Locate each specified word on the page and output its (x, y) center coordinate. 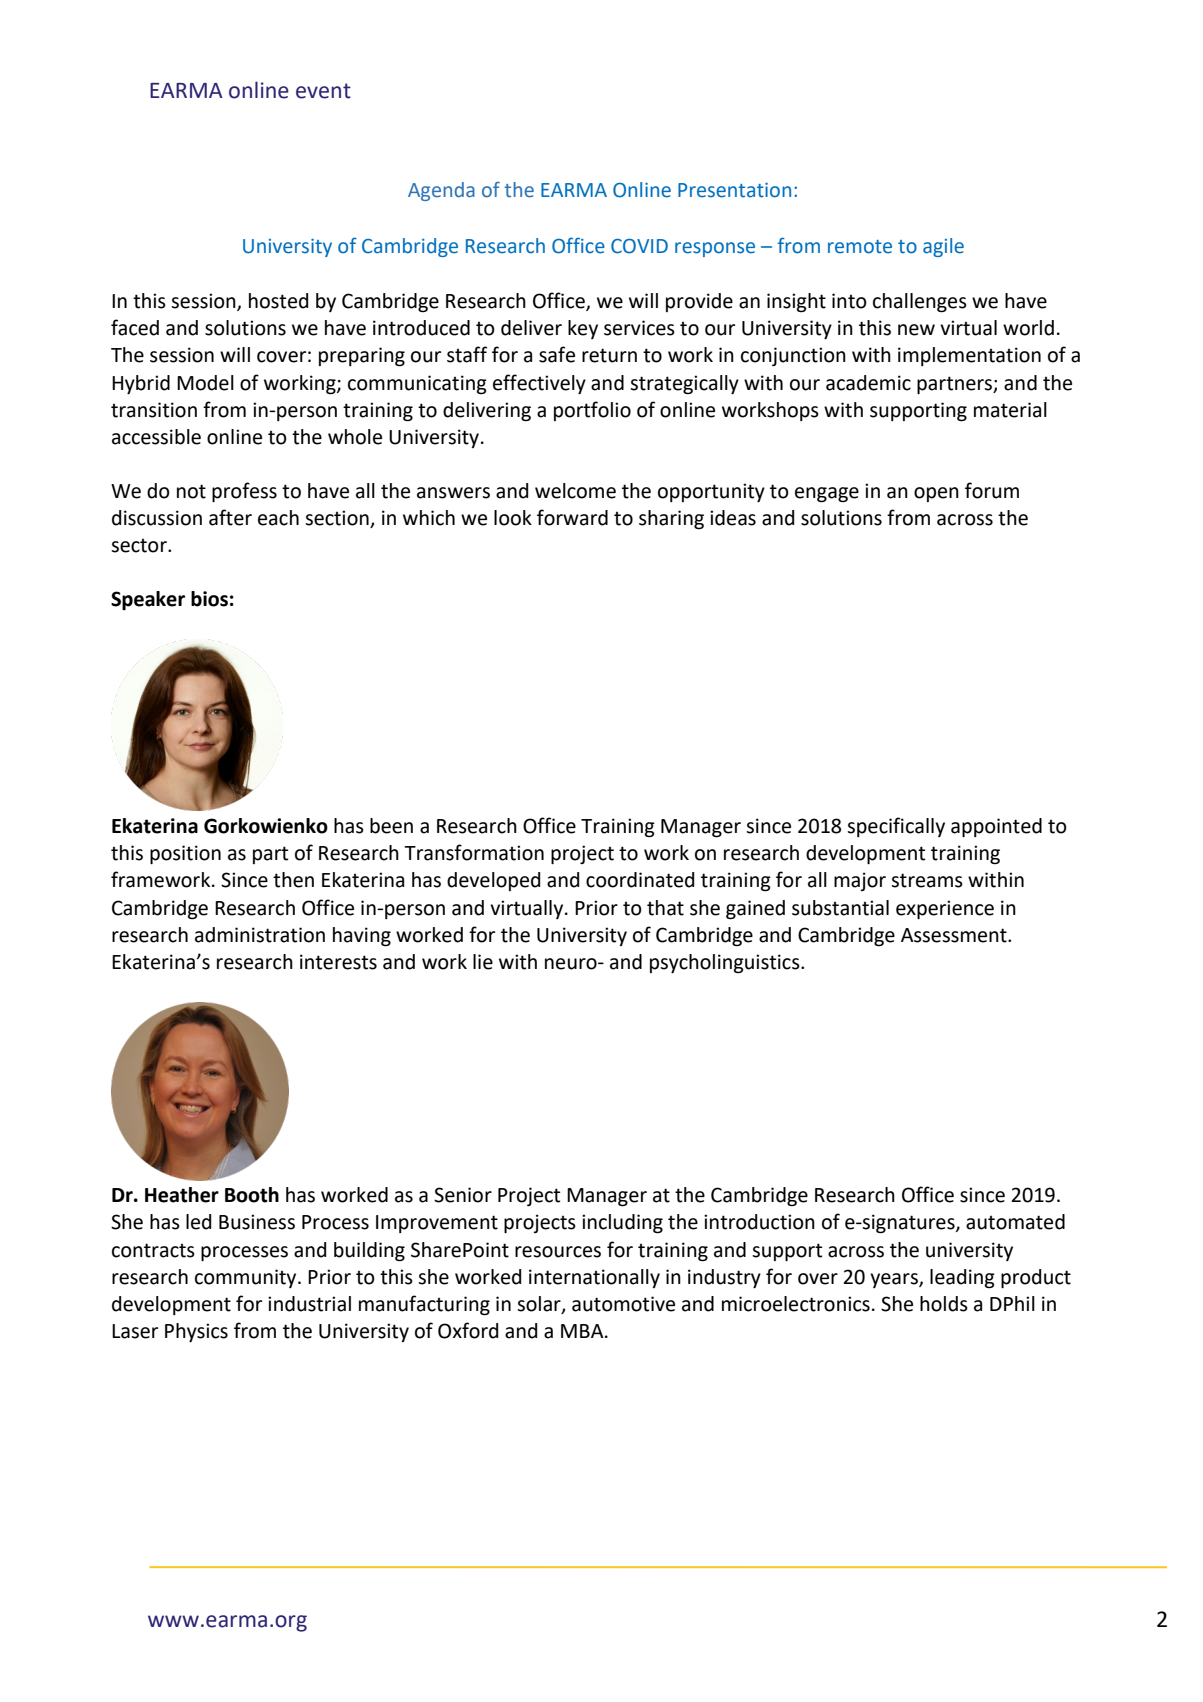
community (247, 1278)
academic (868, 383)
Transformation (474, 852)
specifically (896, 827)
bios (209, 599)
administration (260, 935)
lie (483, 962)
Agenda (441, 191)
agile (943, 247)
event (323, 91)
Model (205, 383)
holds (944, 1304)
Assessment (955, 935)
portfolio (592, 411)
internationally (594, 1278)
